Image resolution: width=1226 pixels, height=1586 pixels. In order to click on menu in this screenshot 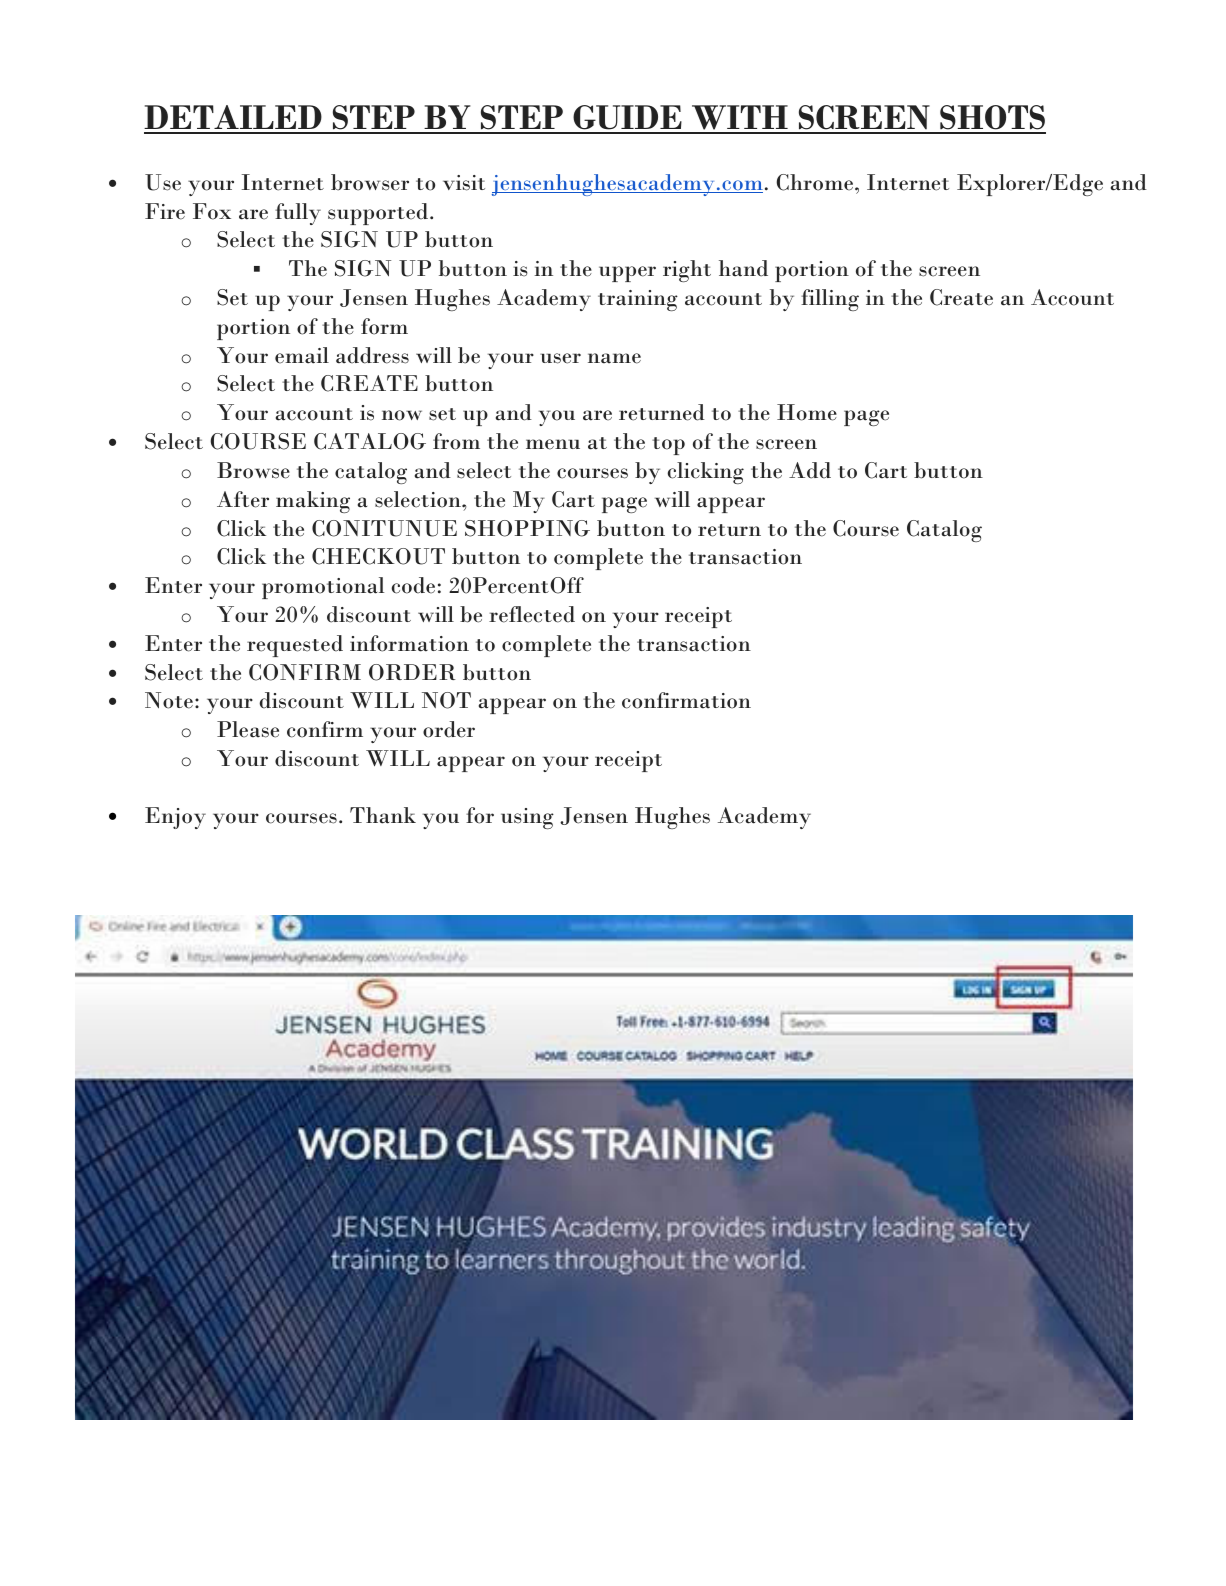, I will do `click(553, 444)`.
